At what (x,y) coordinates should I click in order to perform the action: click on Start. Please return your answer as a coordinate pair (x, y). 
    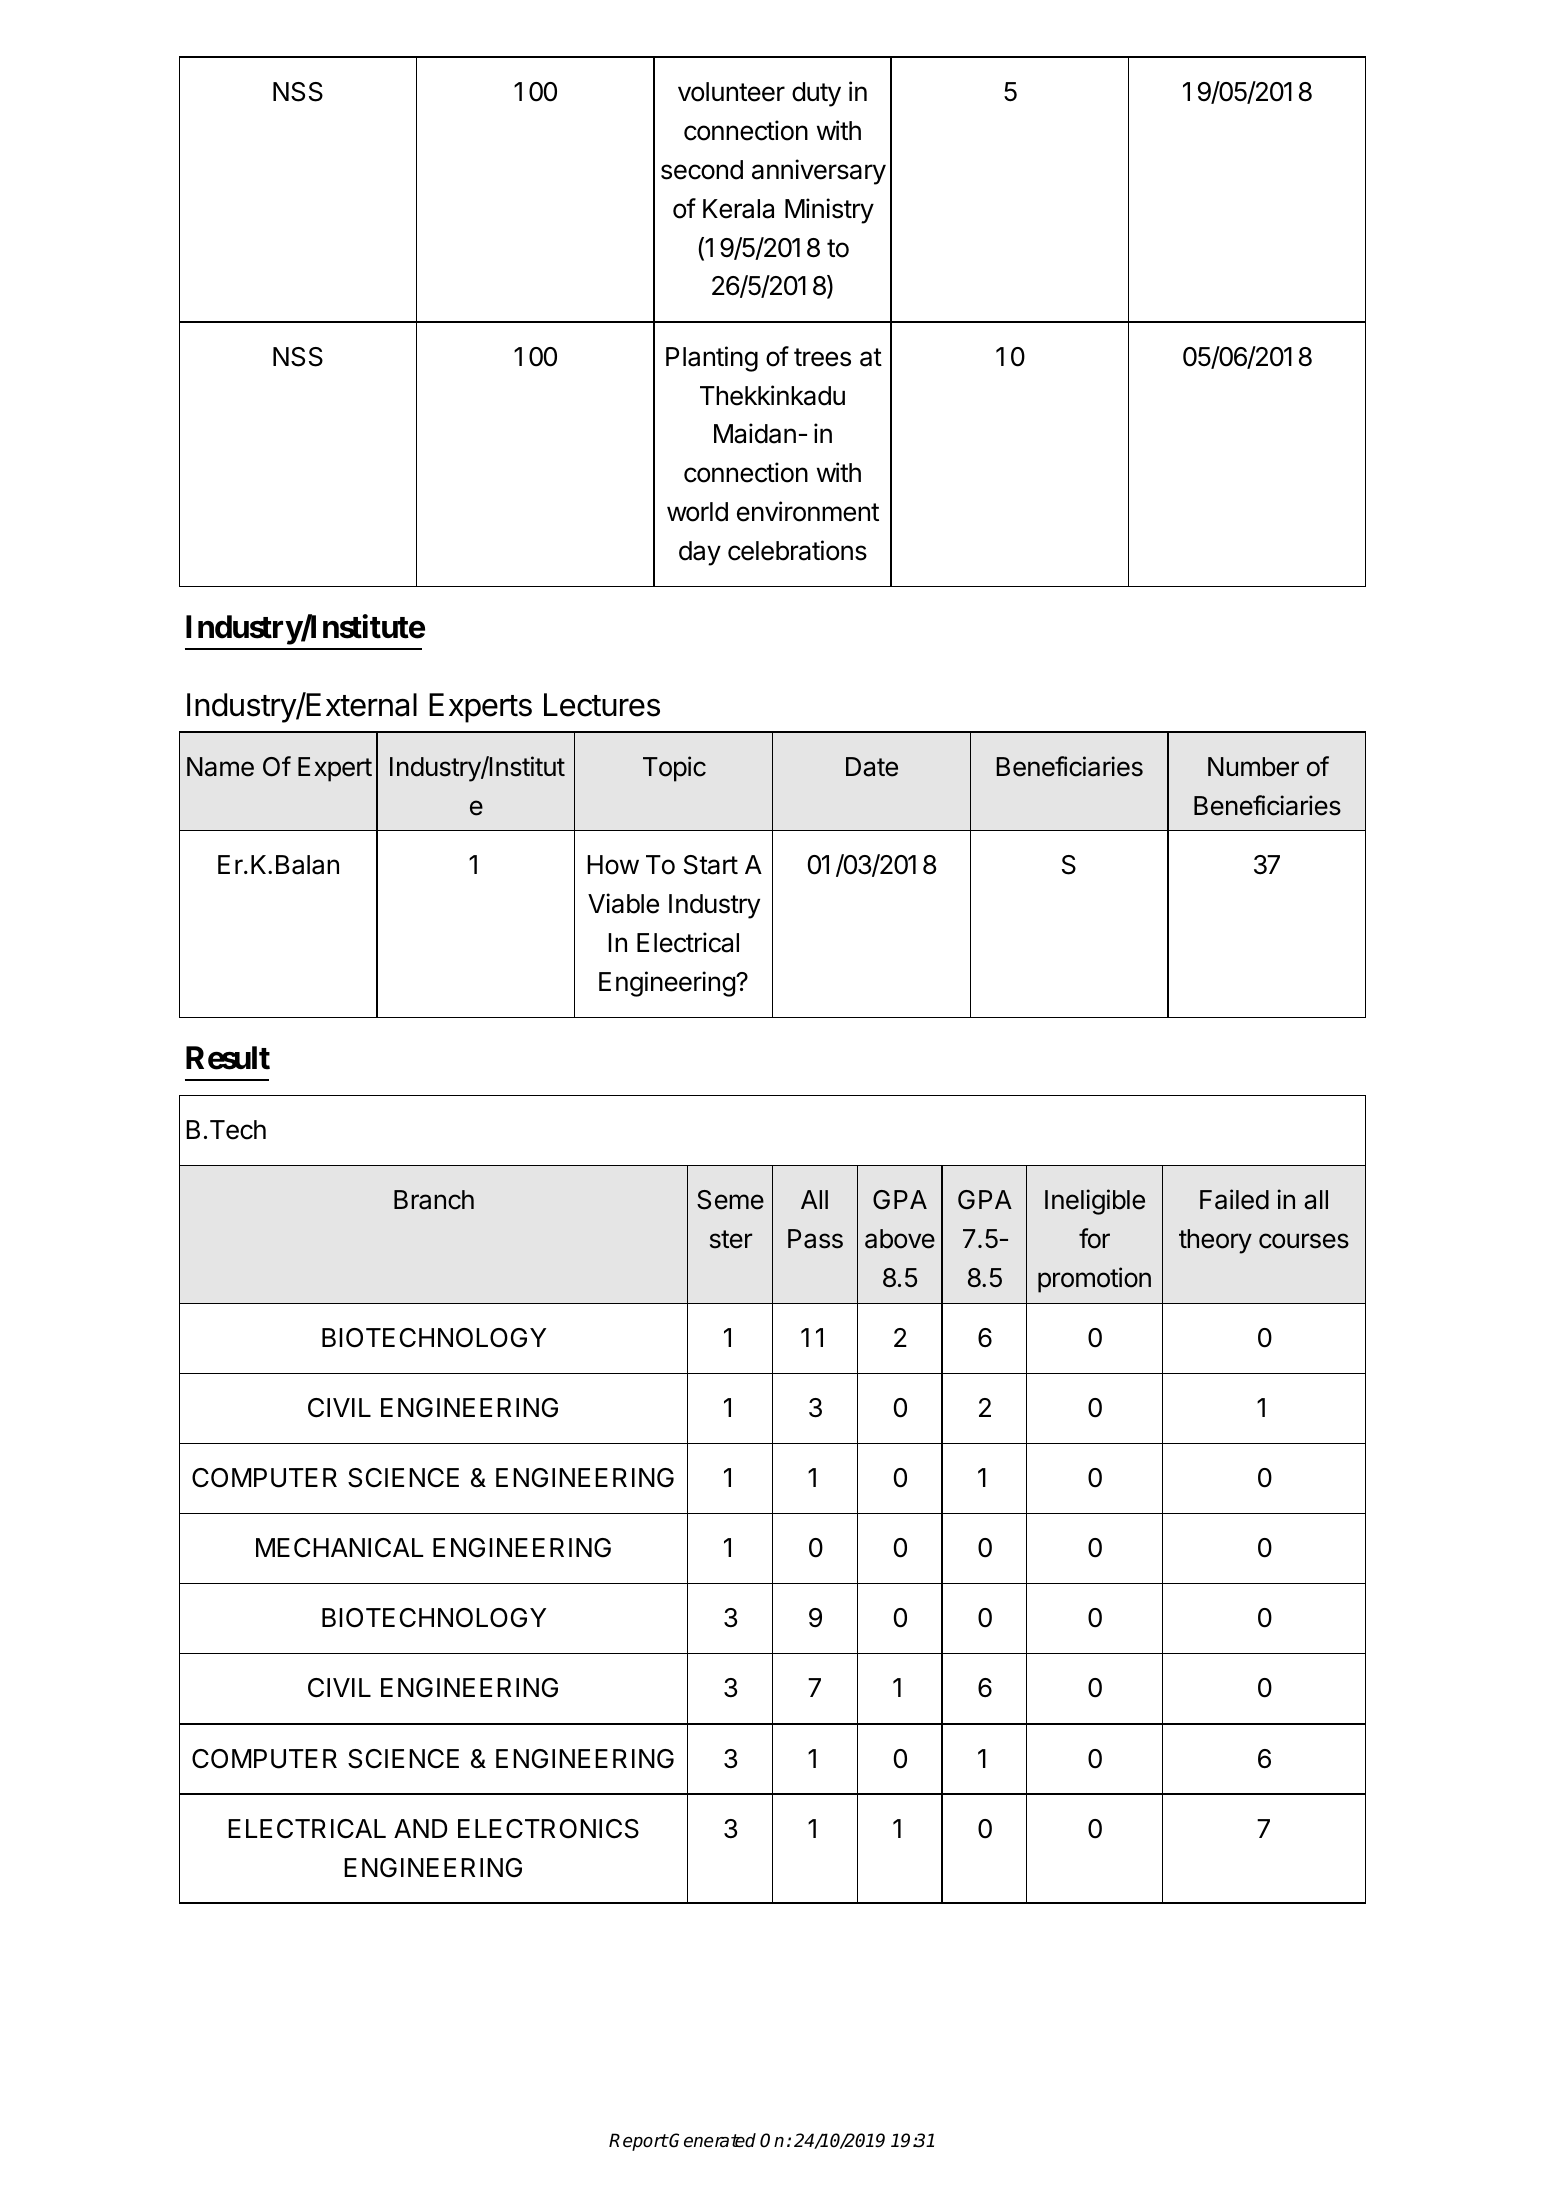
    Looking at the image, I should click on (711, 865).
